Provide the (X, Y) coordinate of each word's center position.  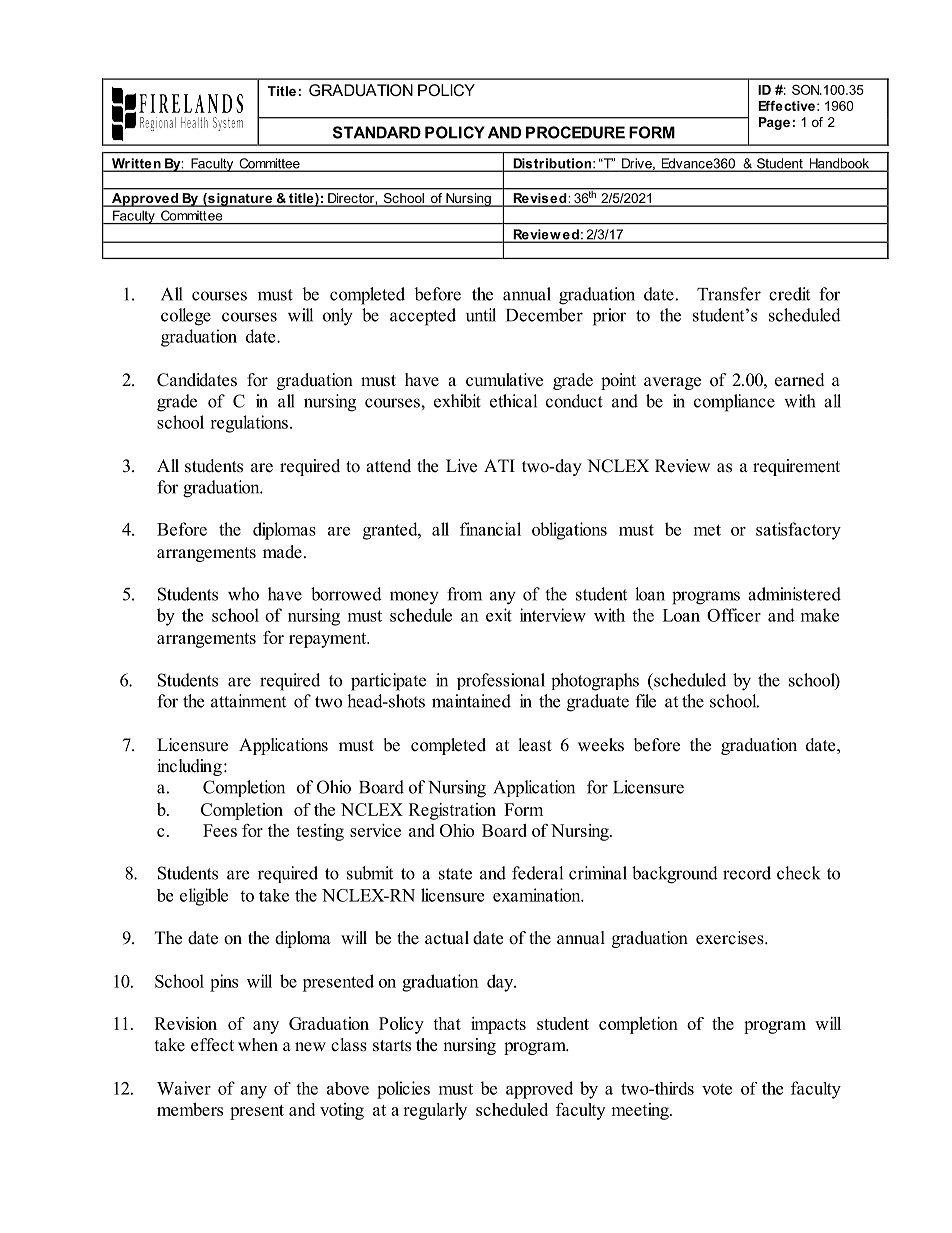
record (747, 873)
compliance (734, 403)
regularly (435, 1111)
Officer (734, 615)
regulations (249, 424)
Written (136, 164)
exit (499, 615)
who (243, 594)
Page (774, 123)
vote (717, 1089)
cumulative (504, 380)
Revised (540, 199)
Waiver (184, 1088)
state (455, 874)
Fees (220, 830)
